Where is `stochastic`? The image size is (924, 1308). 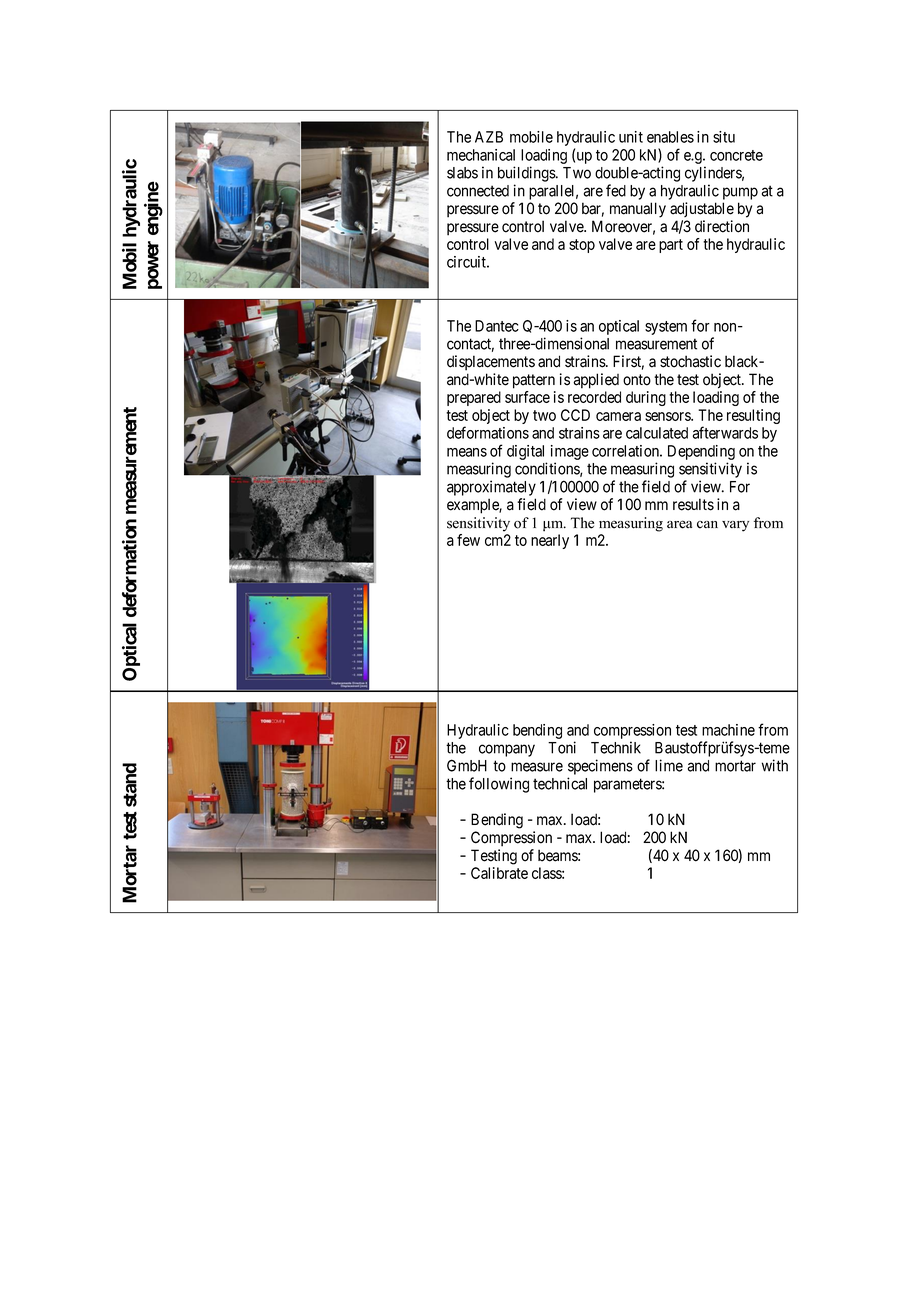
stochastic is located at coordinates (690, 361).
